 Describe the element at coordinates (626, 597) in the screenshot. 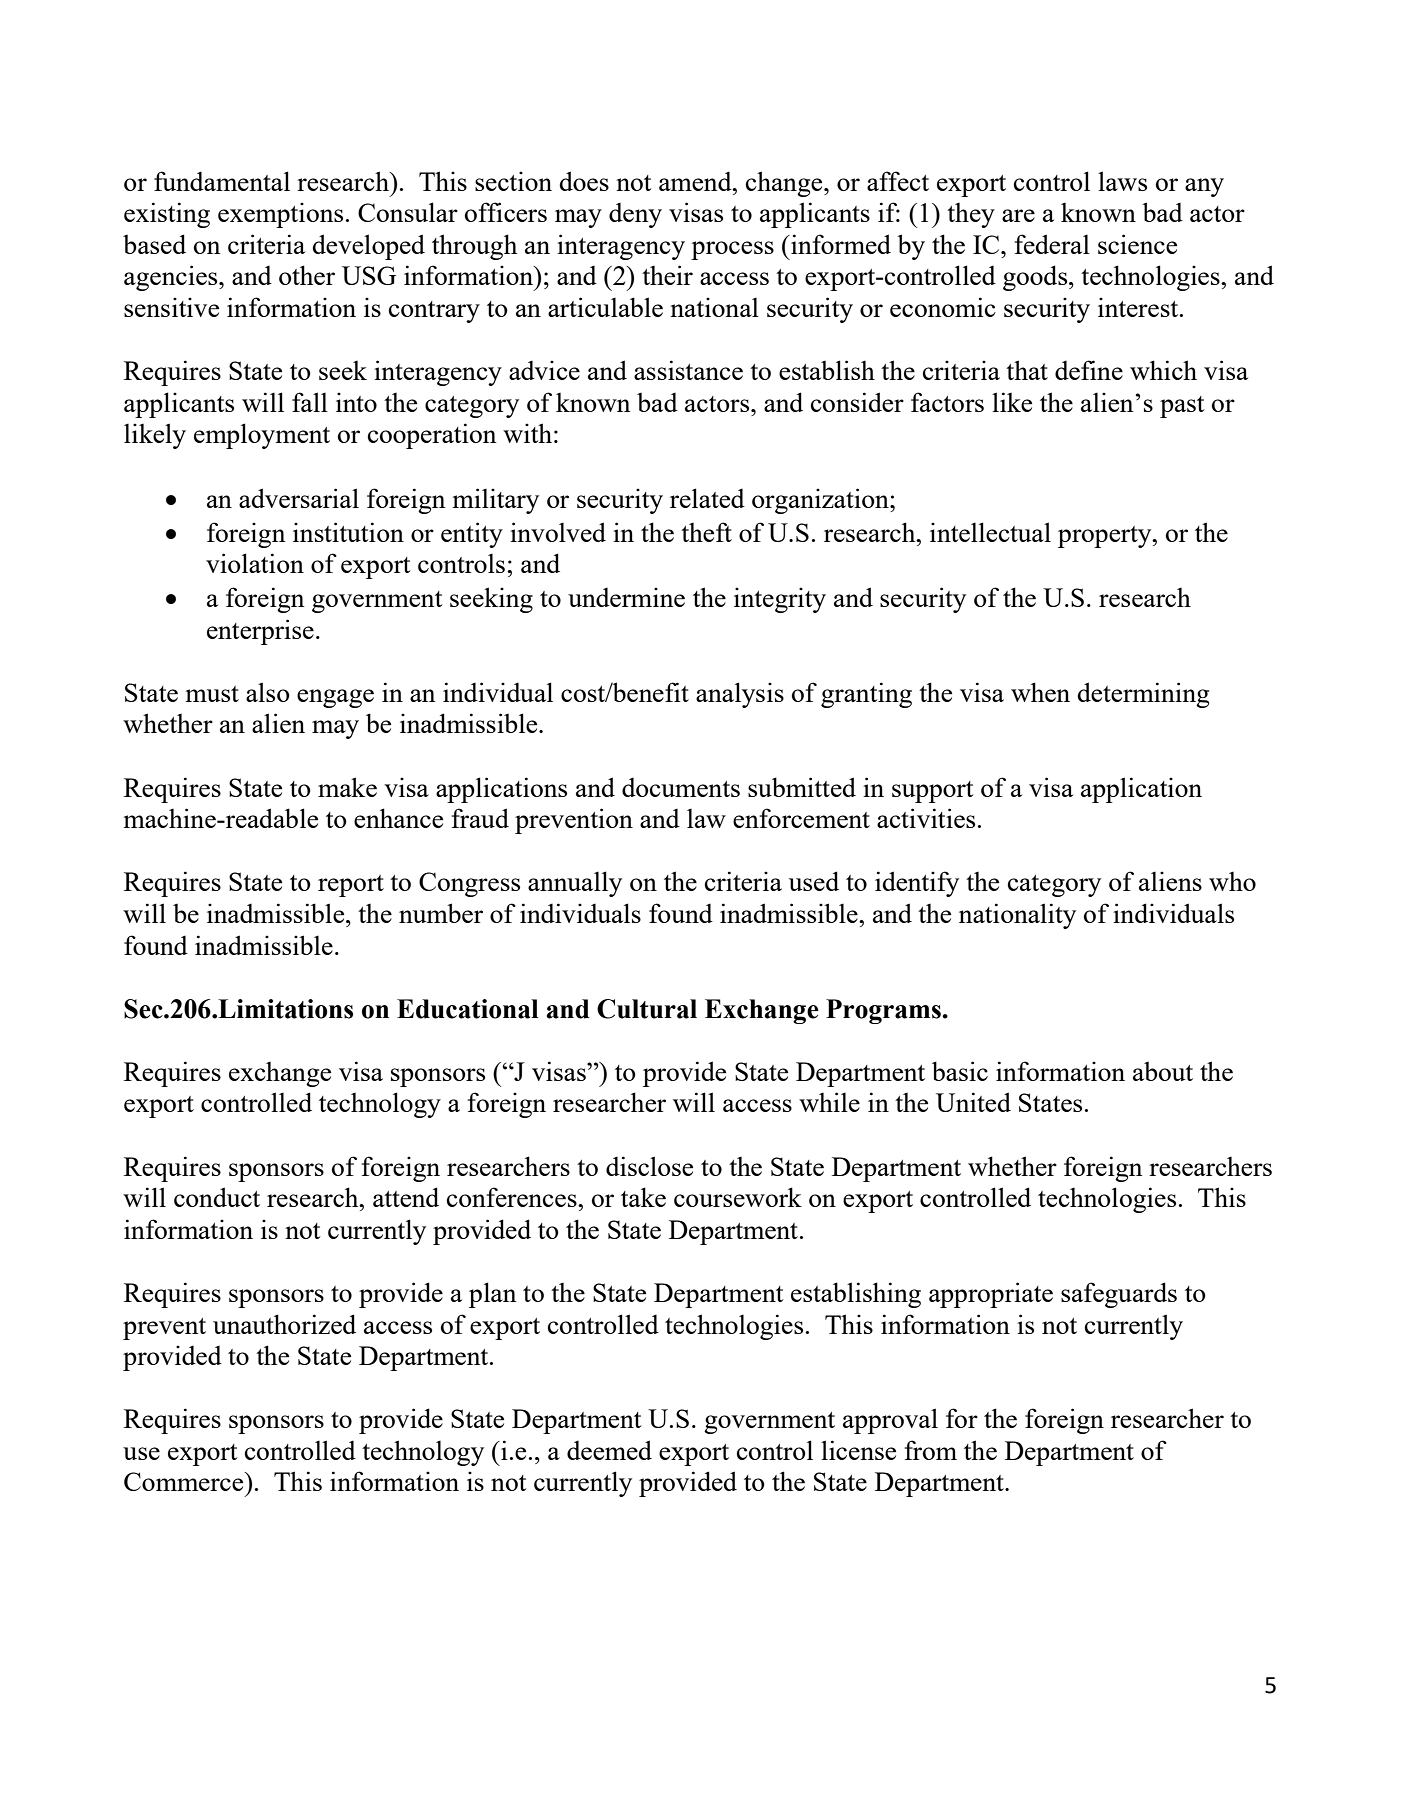

I see `undermine` at that location.
